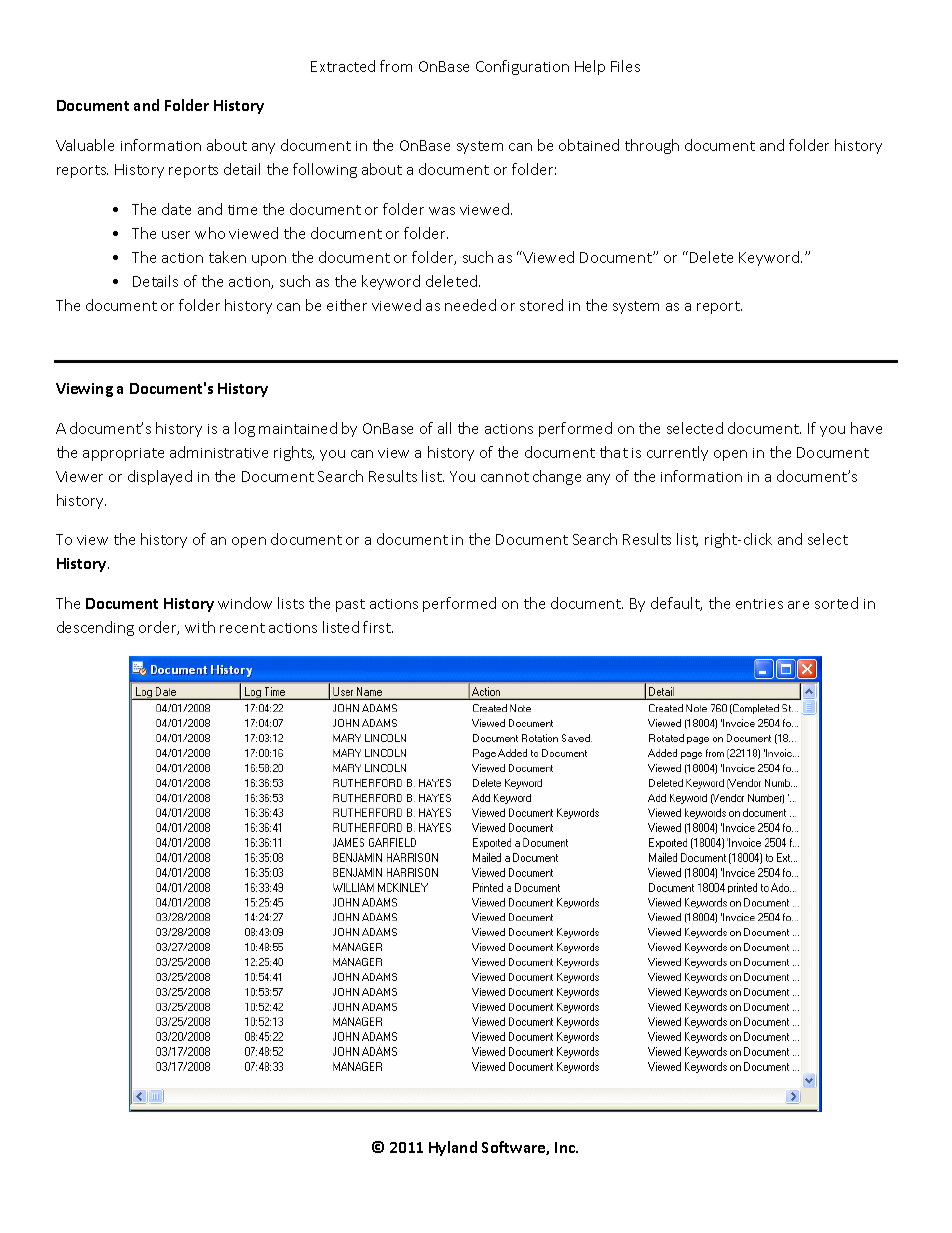 This screenshot has height=1233, width=952. Describe the element at coordinates (522, 67) in the screenshot. I see `Configuration` at that location.
